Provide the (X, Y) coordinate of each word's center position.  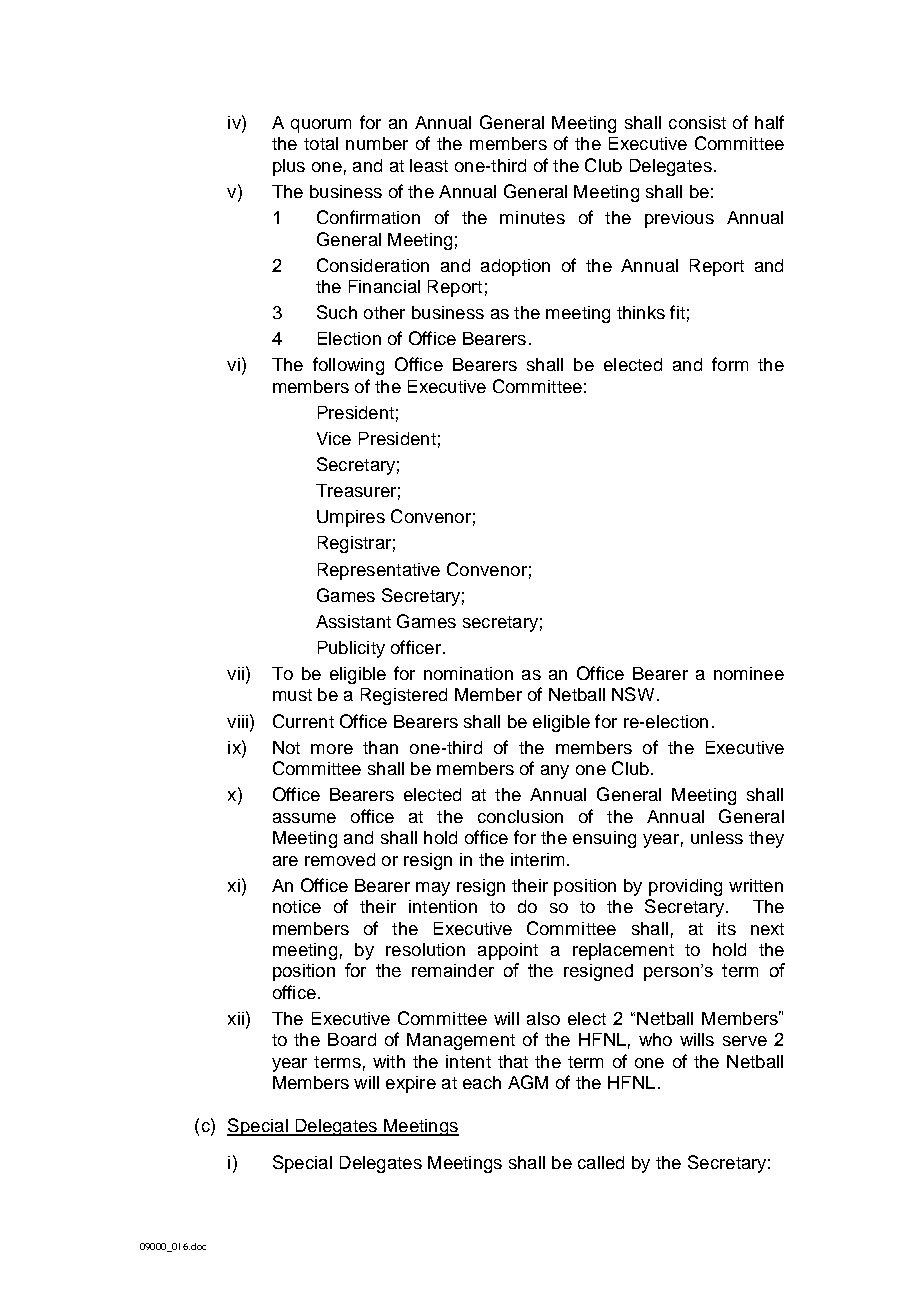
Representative (379, 571)
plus (289, 167)
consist (697, 122)
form (730, 364)
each (482, 1082)
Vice (334, 438)
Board (352, 1039)
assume (304, 818)
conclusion (520, 816)
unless (717, 837)
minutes (532, 217)
